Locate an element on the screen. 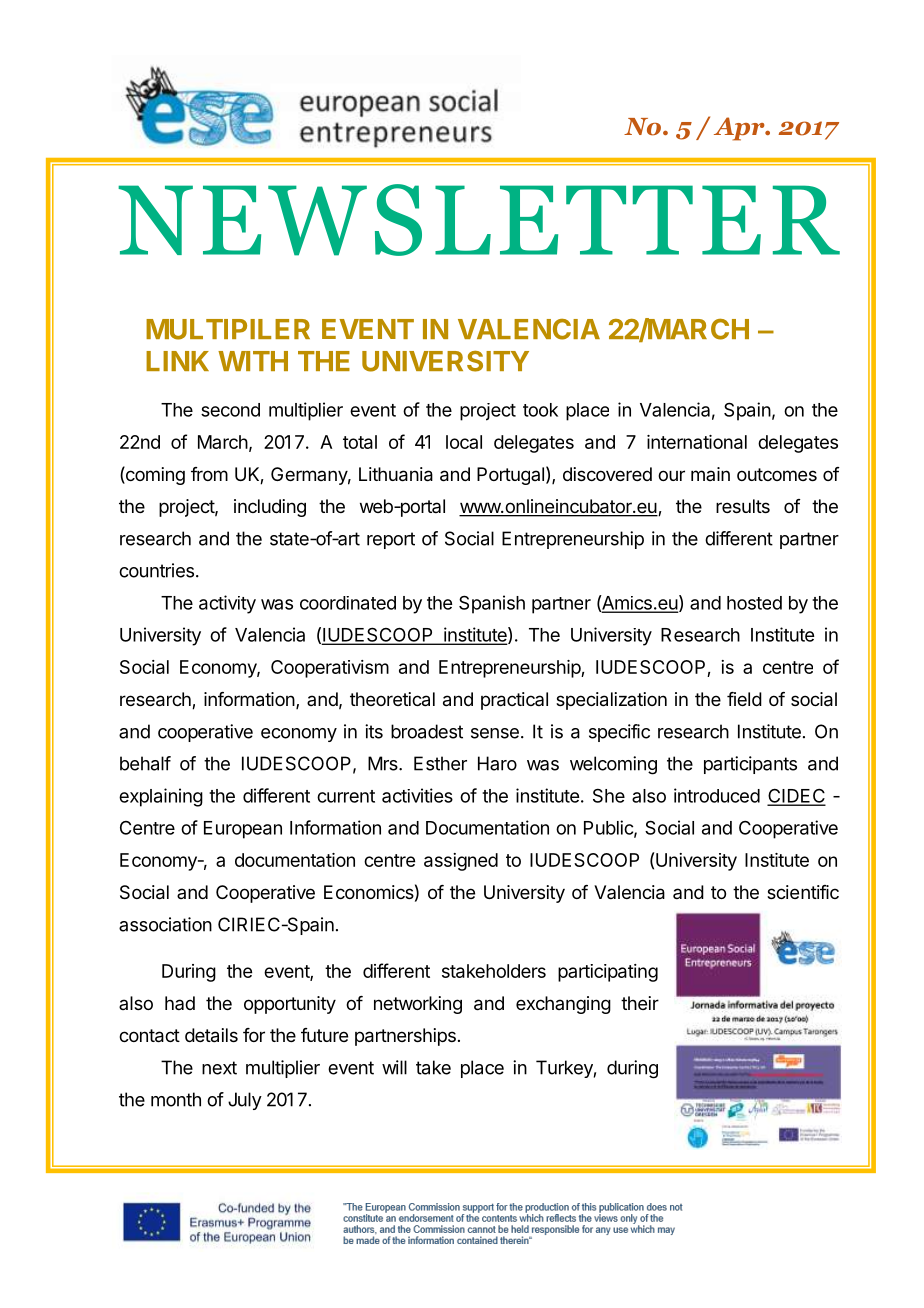  local is located at coordinates (464, 442).
